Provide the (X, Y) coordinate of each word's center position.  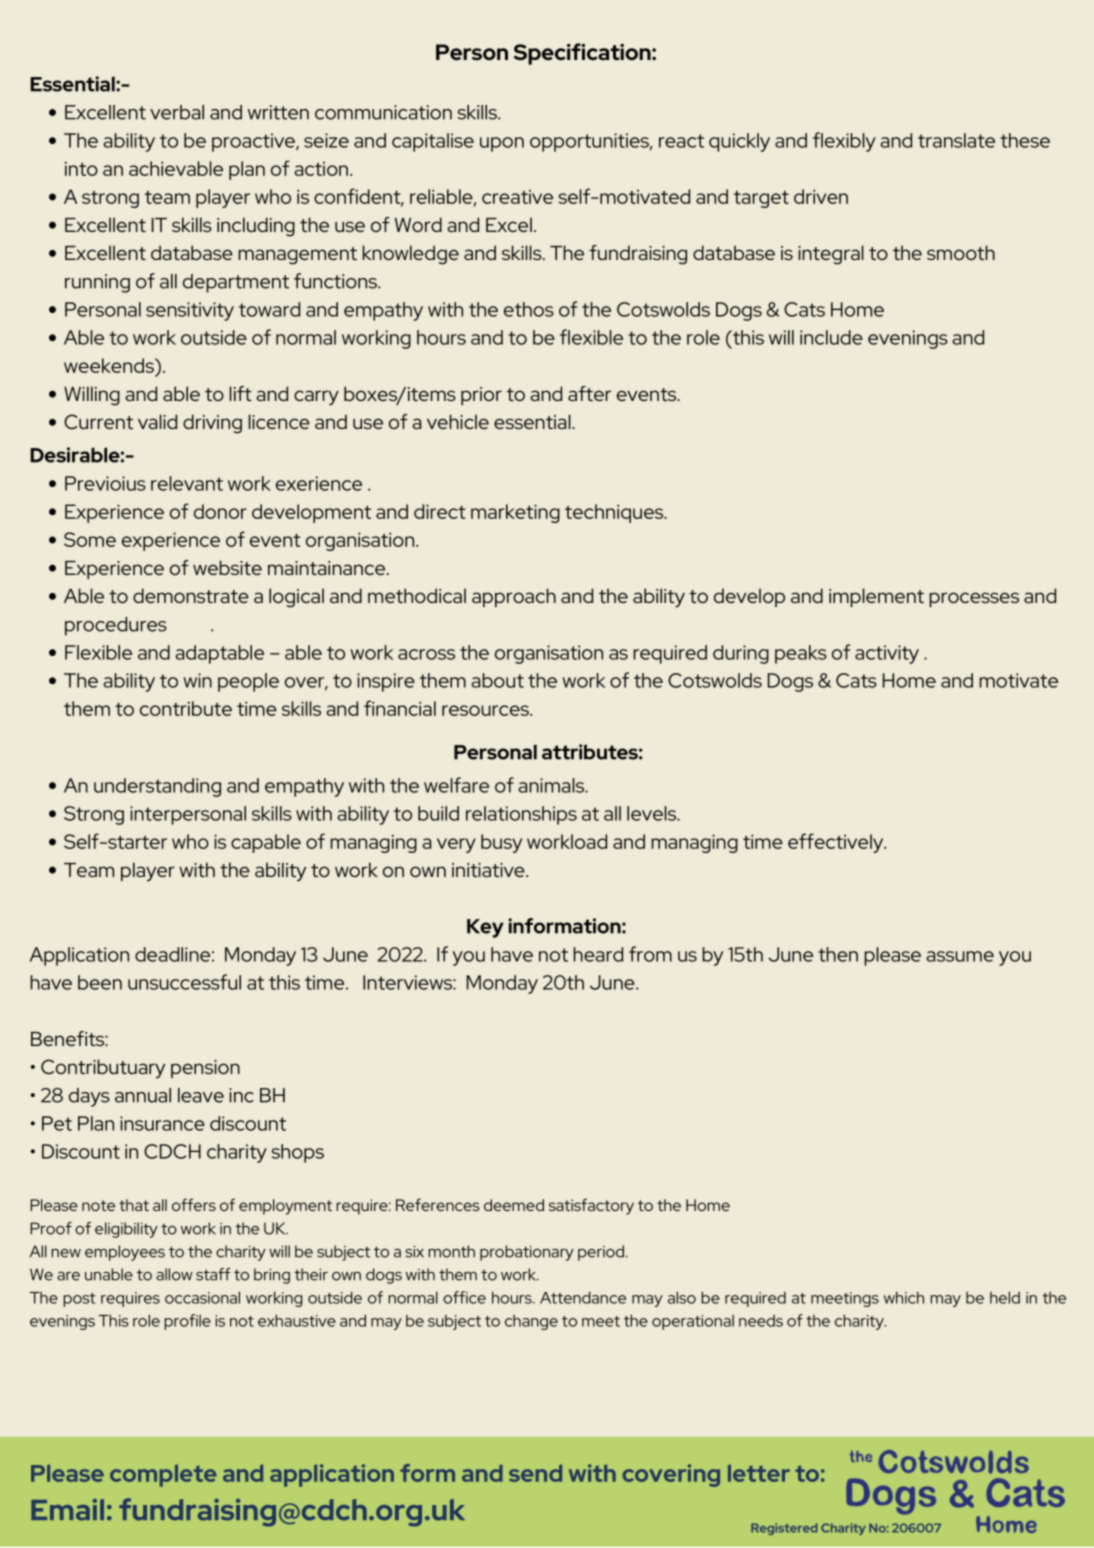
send (535, 1473)
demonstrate (191, 595)
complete (163, 1475)
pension (205, 1069)
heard (598, 954)
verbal (177, 112)
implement (876, 597)
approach (514, 597)
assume (960, 956)
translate (956, 140)
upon (502, 144)
